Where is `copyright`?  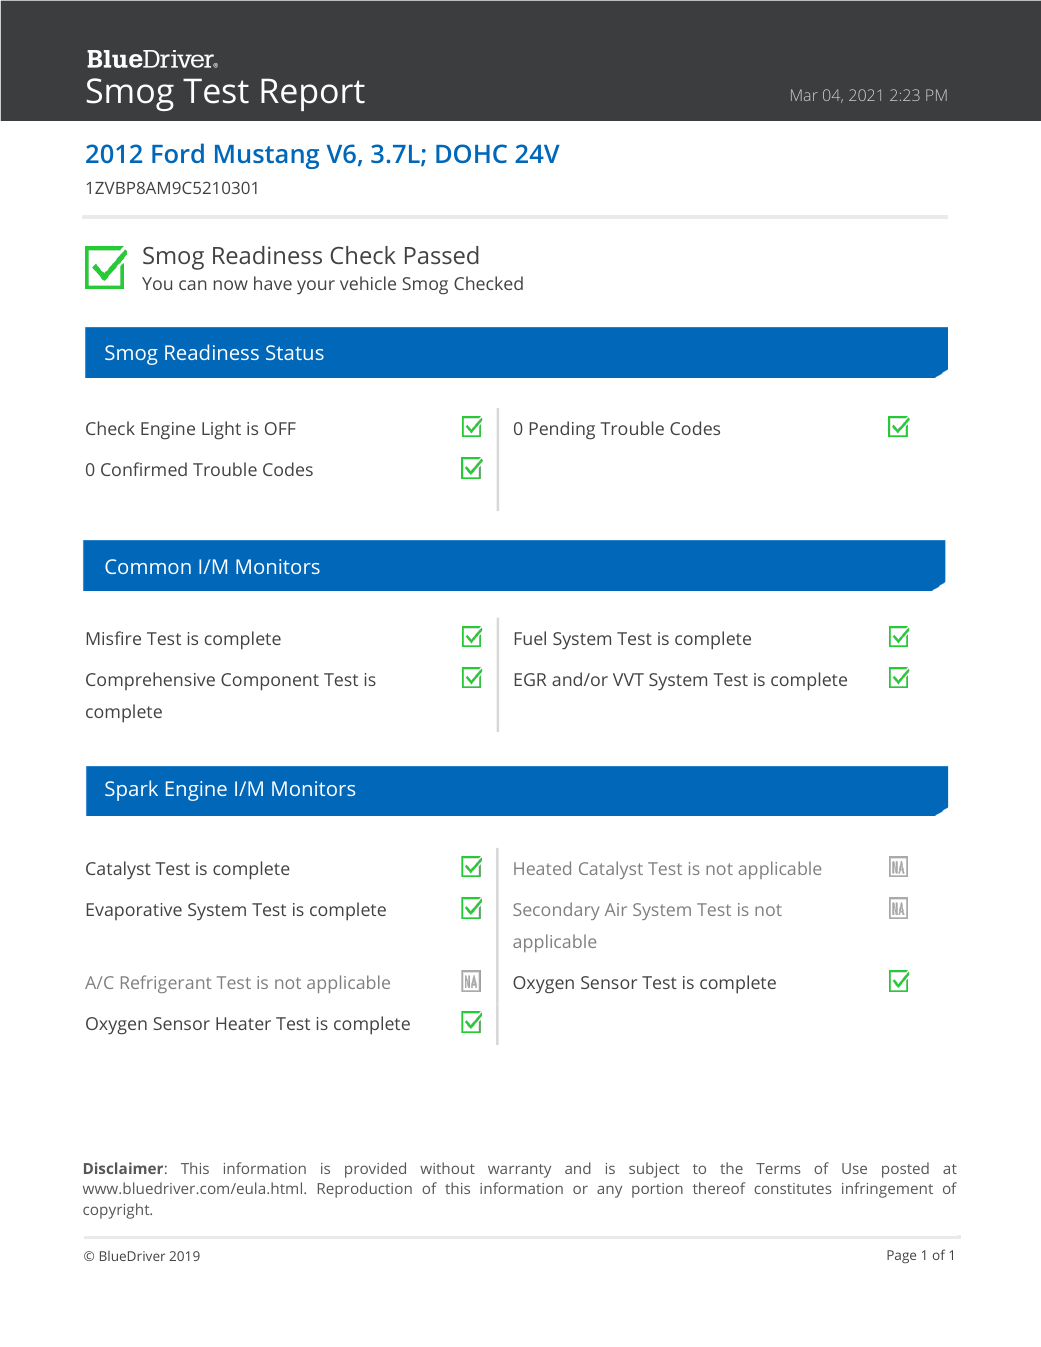
copyright is located at coordinates (117, 1211).
